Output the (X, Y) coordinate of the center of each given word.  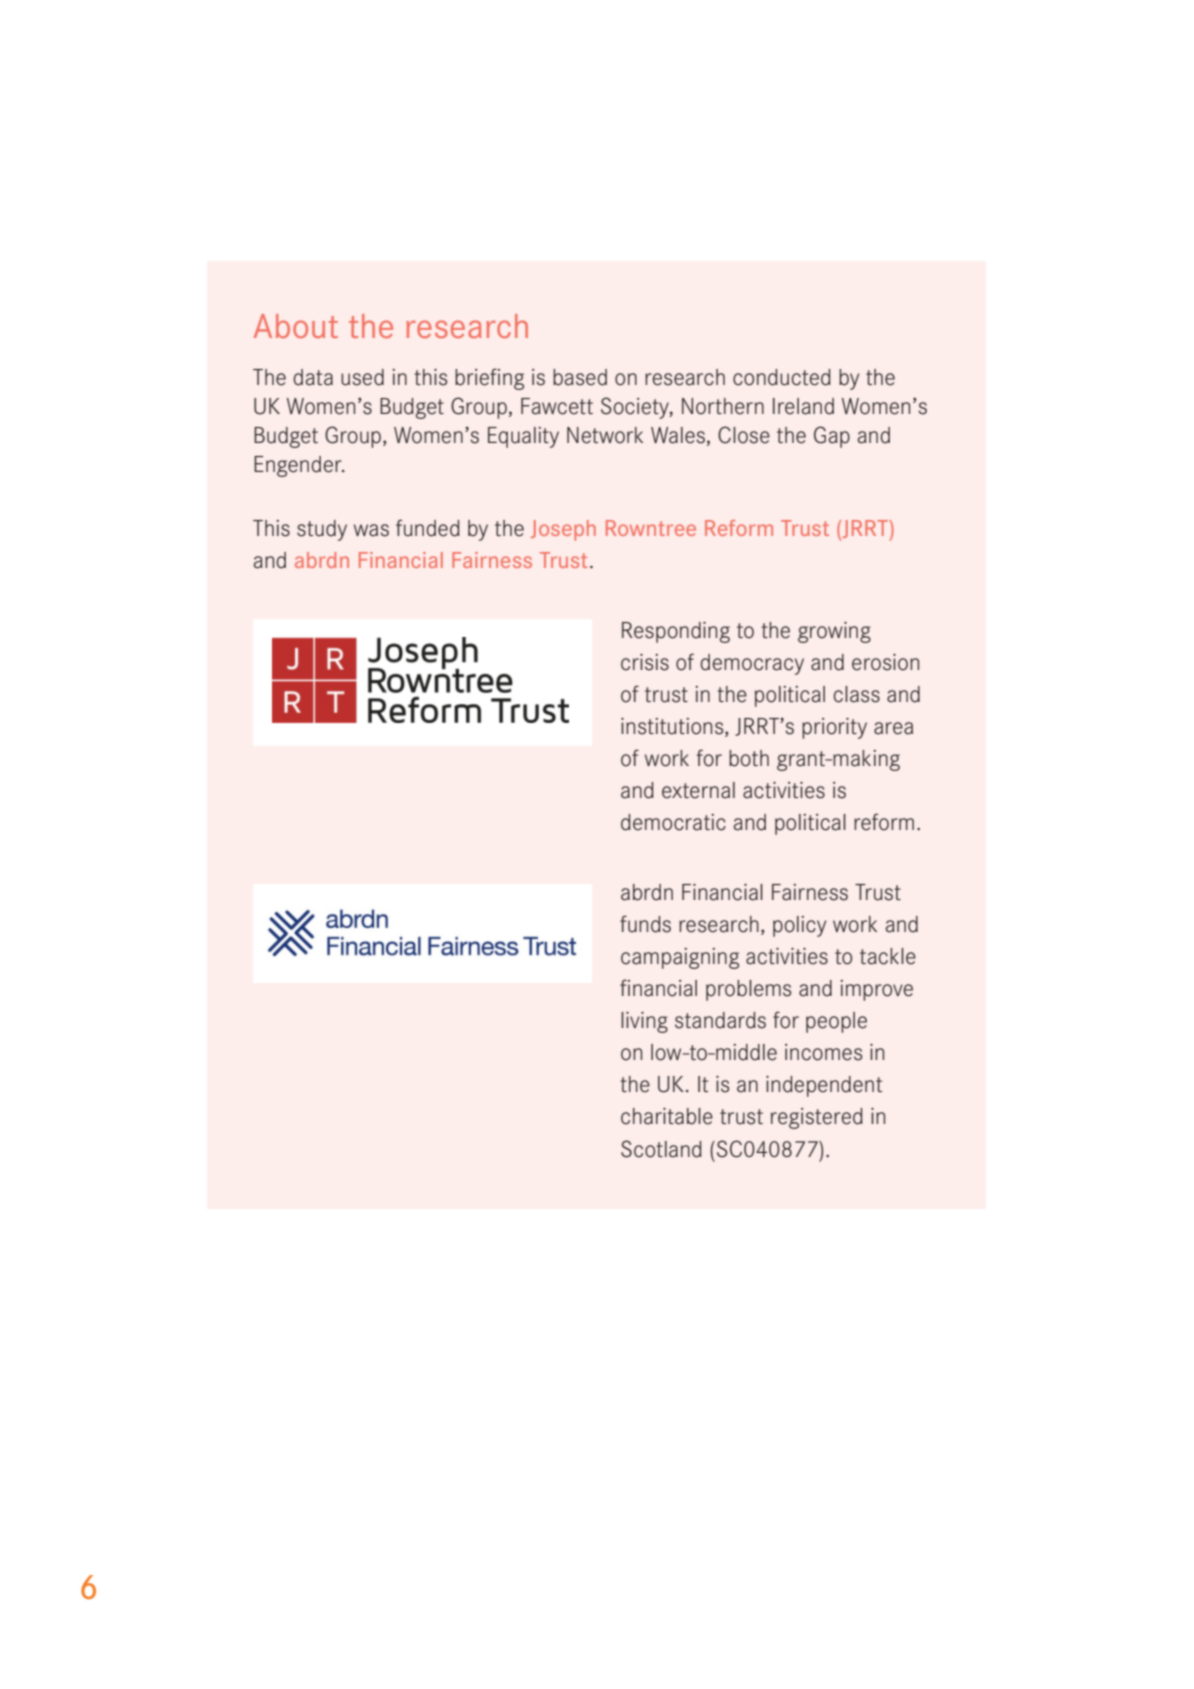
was (371, 530)
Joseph (563, 530)
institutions (673, 727)
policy (799, 926)
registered (817, 1118)
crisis (645, 662)
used (362, 377)
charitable (667, 1116)
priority (834, 728)
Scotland (661, 1149)
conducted (782, 377)
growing (834, 632)
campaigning (680, 958)
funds (645, 924)
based (580, 377)
